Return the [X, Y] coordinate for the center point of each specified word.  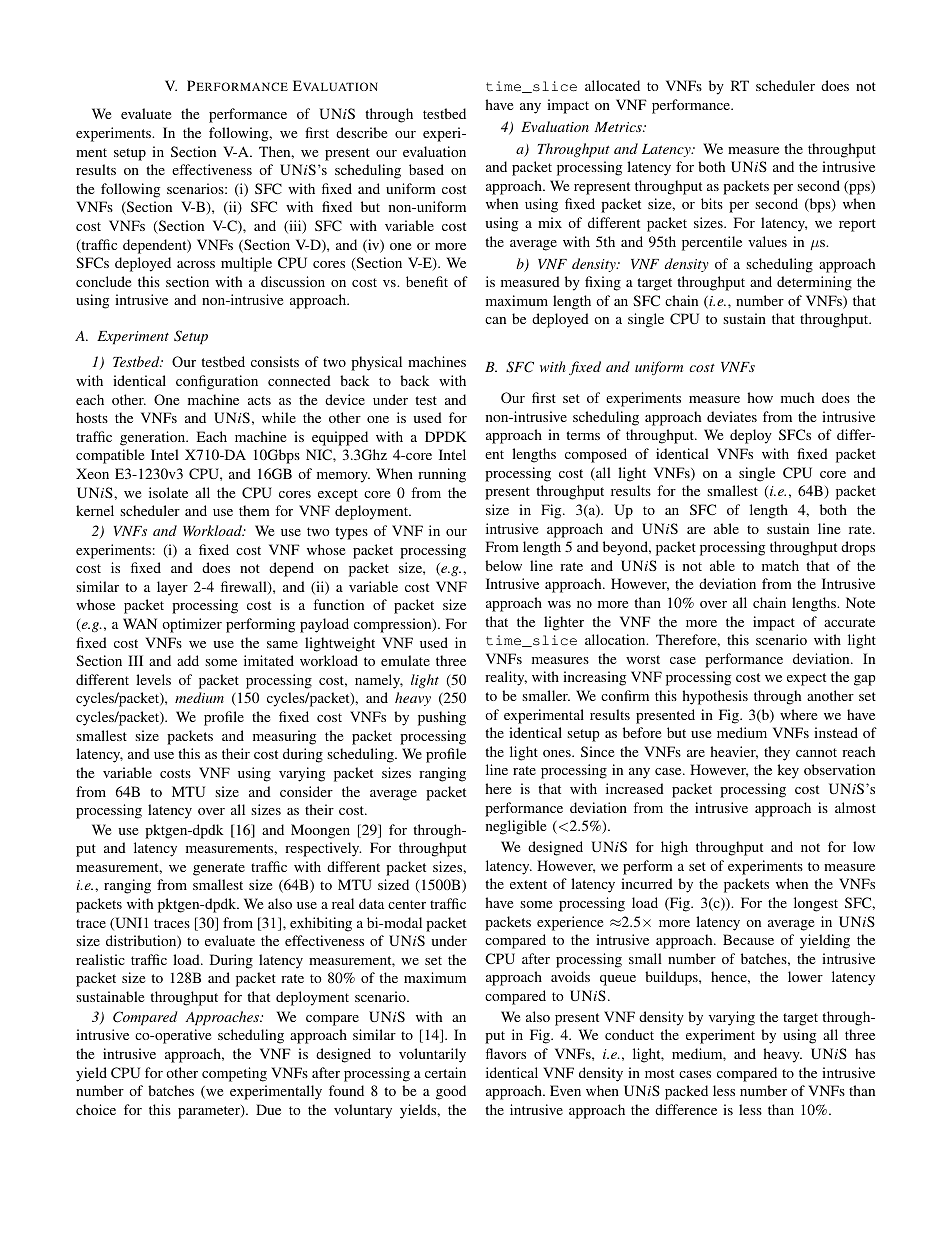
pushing [442, 718]
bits [712, 203]
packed [686, 1092]
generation [154, 438]
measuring [284, 737]
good [451, 1092]
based [426, 169]
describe [361, 132]
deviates [732, 416]
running [442, 475]
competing [234, 1074]
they [777, 753]
